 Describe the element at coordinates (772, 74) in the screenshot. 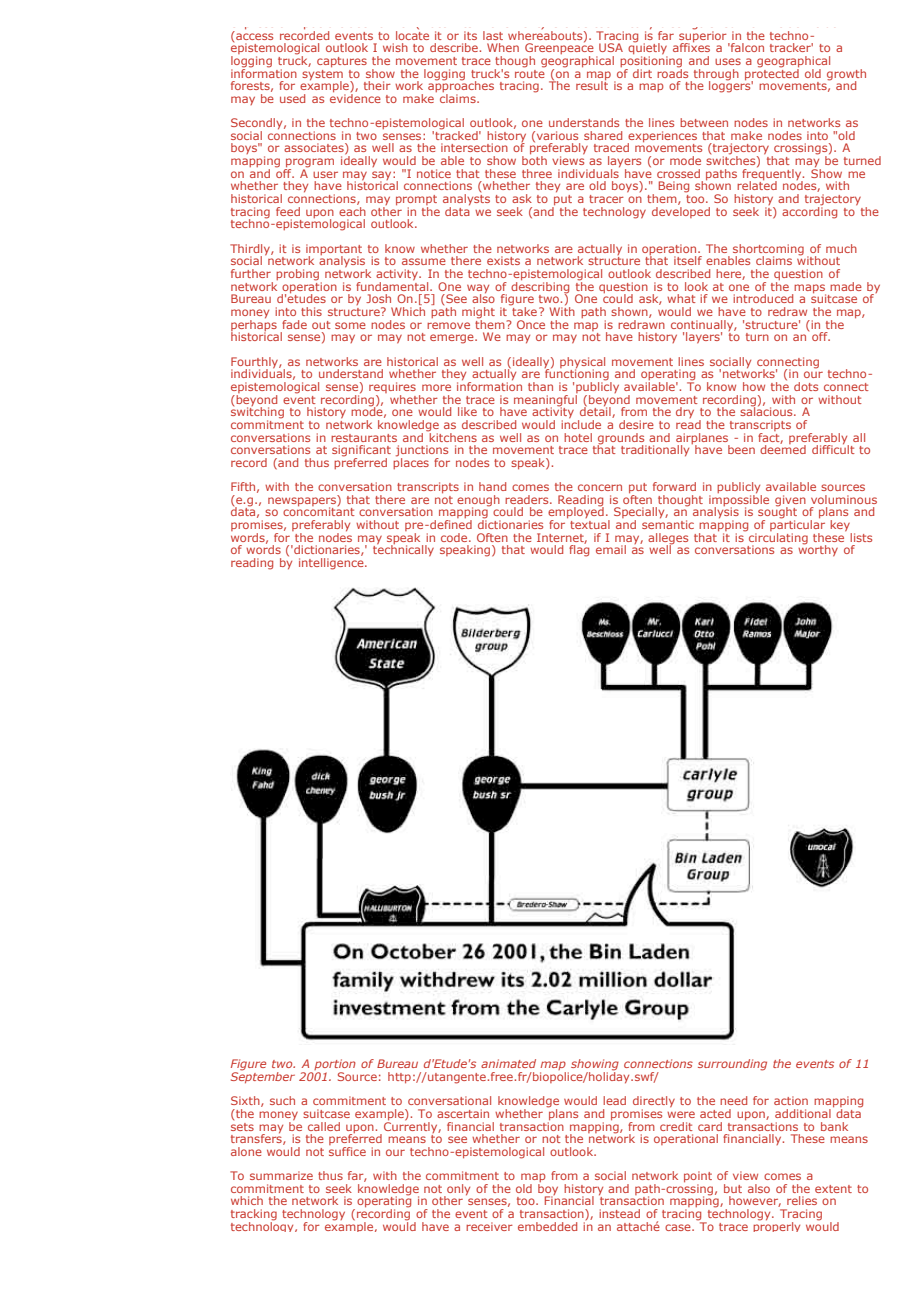

I see `protected` at that location.
